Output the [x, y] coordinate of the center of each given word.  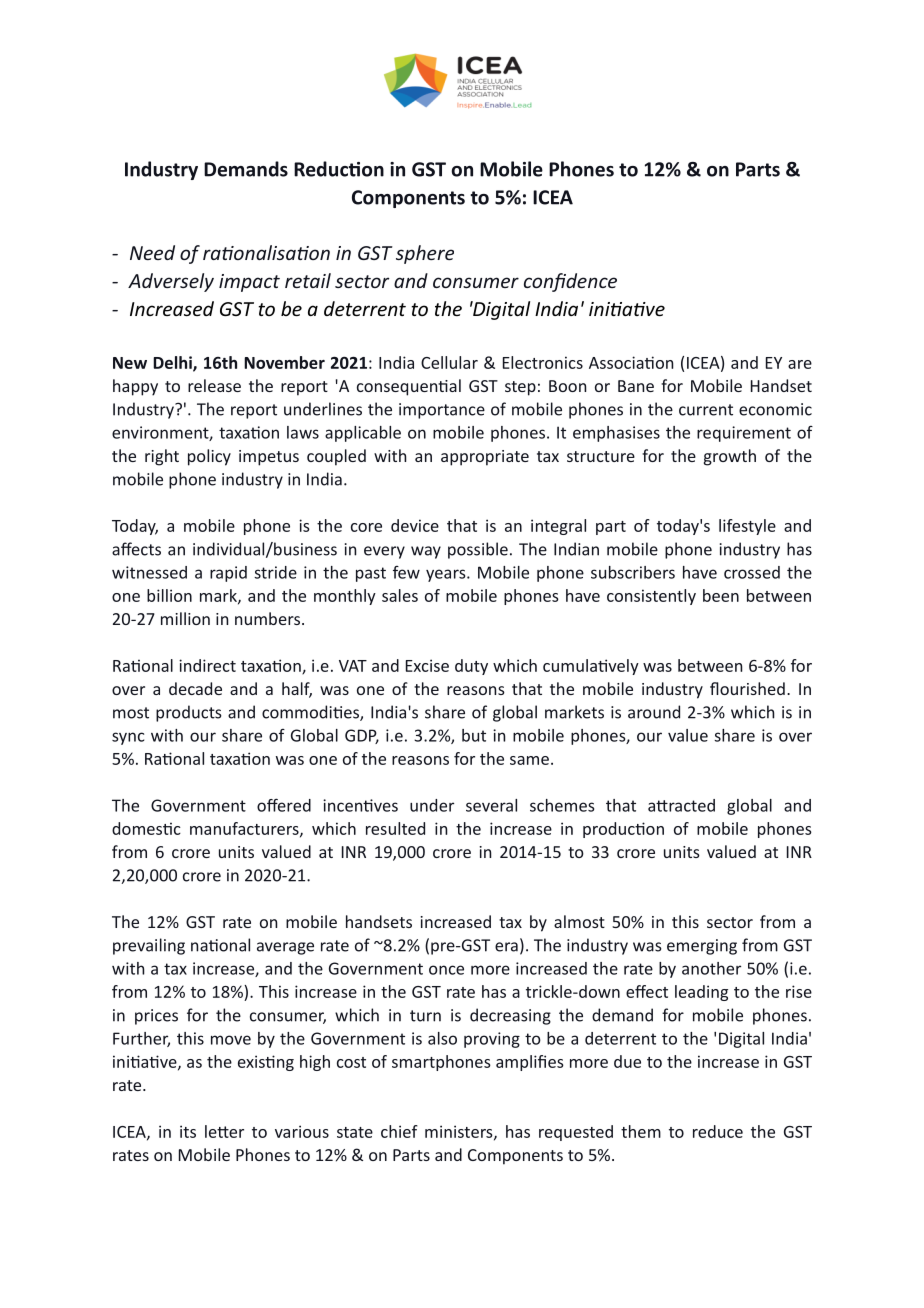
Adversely [171, 282]
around [654, 712]
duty [471, 667]
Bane [636, 386]
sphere [425, 254]
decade [195, 688]
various [302, 1131]
